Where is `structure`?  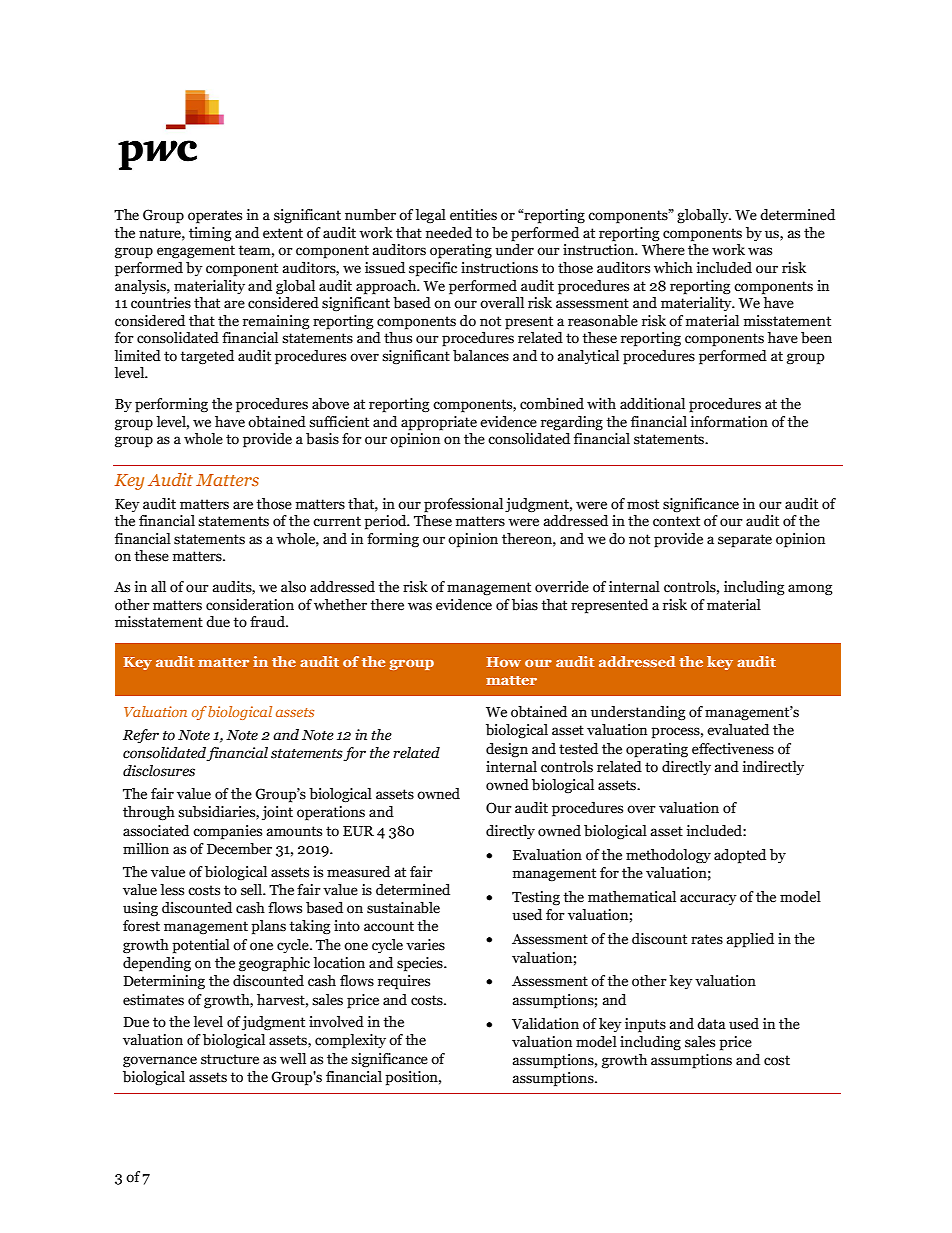
structure is located at coordinates (230, 1059).
